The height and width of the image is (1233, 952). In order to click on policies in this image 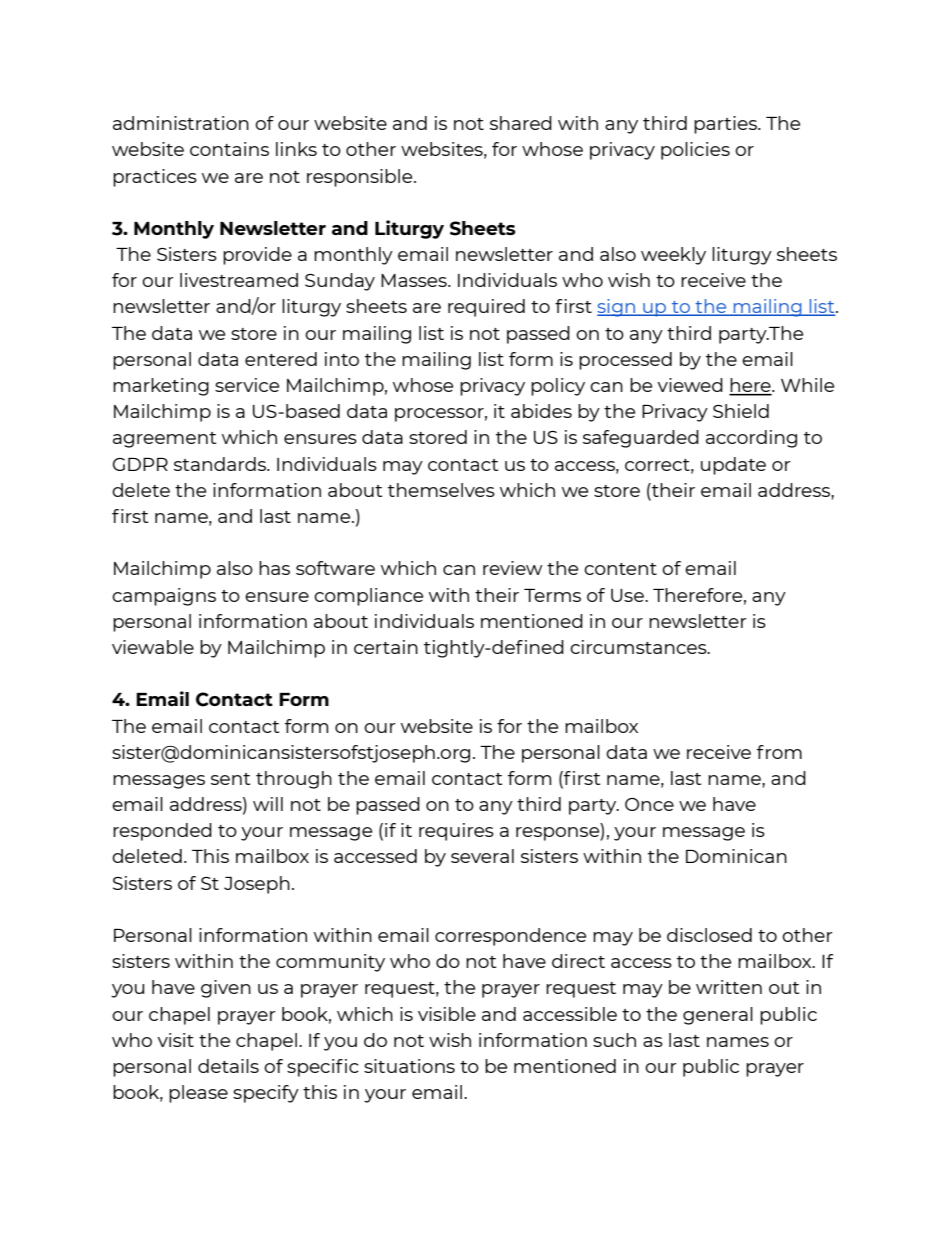, I will do `click(695, 151)`.
